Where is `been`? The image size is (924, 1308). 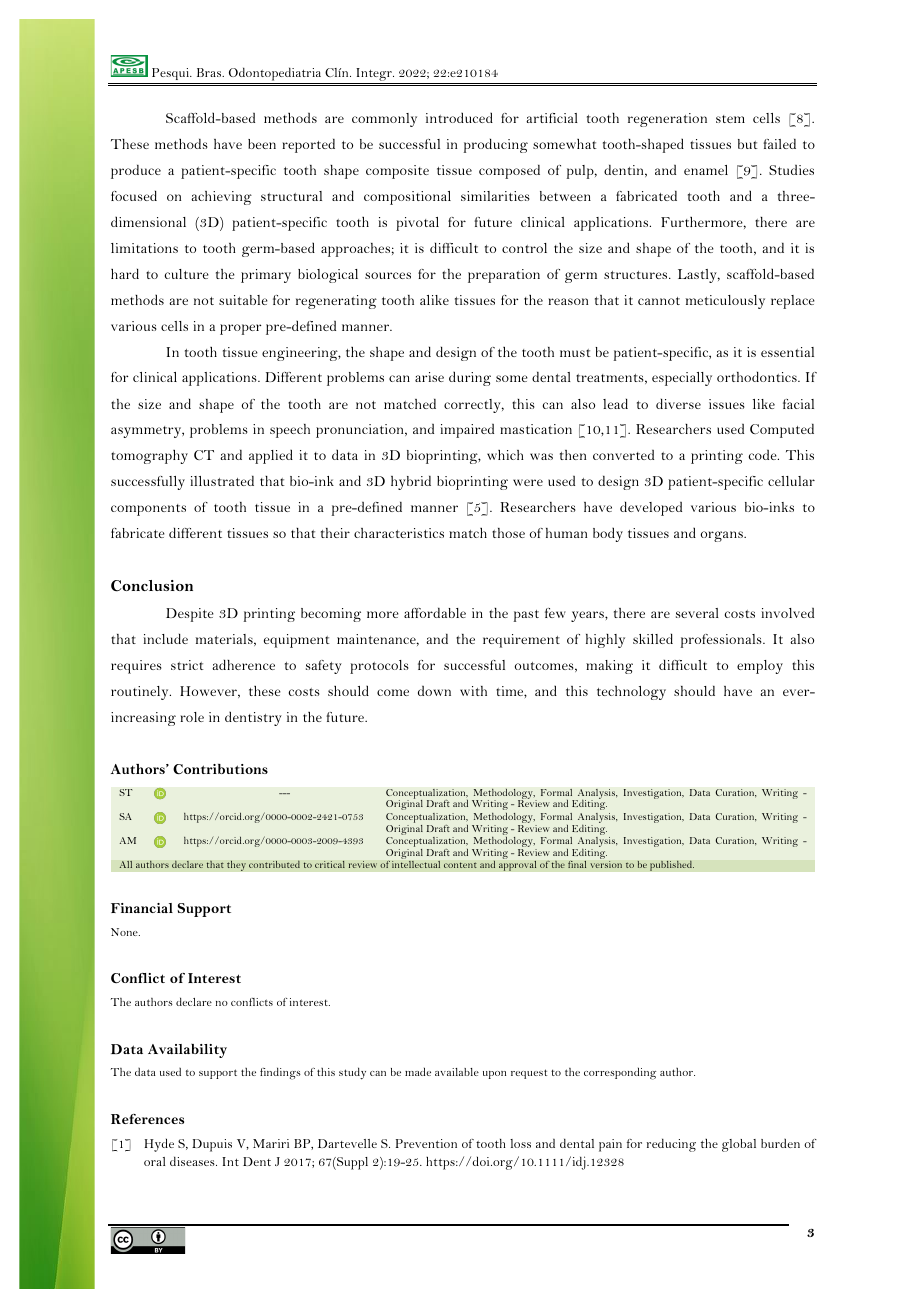 been is located at coordinates (262, 144).
